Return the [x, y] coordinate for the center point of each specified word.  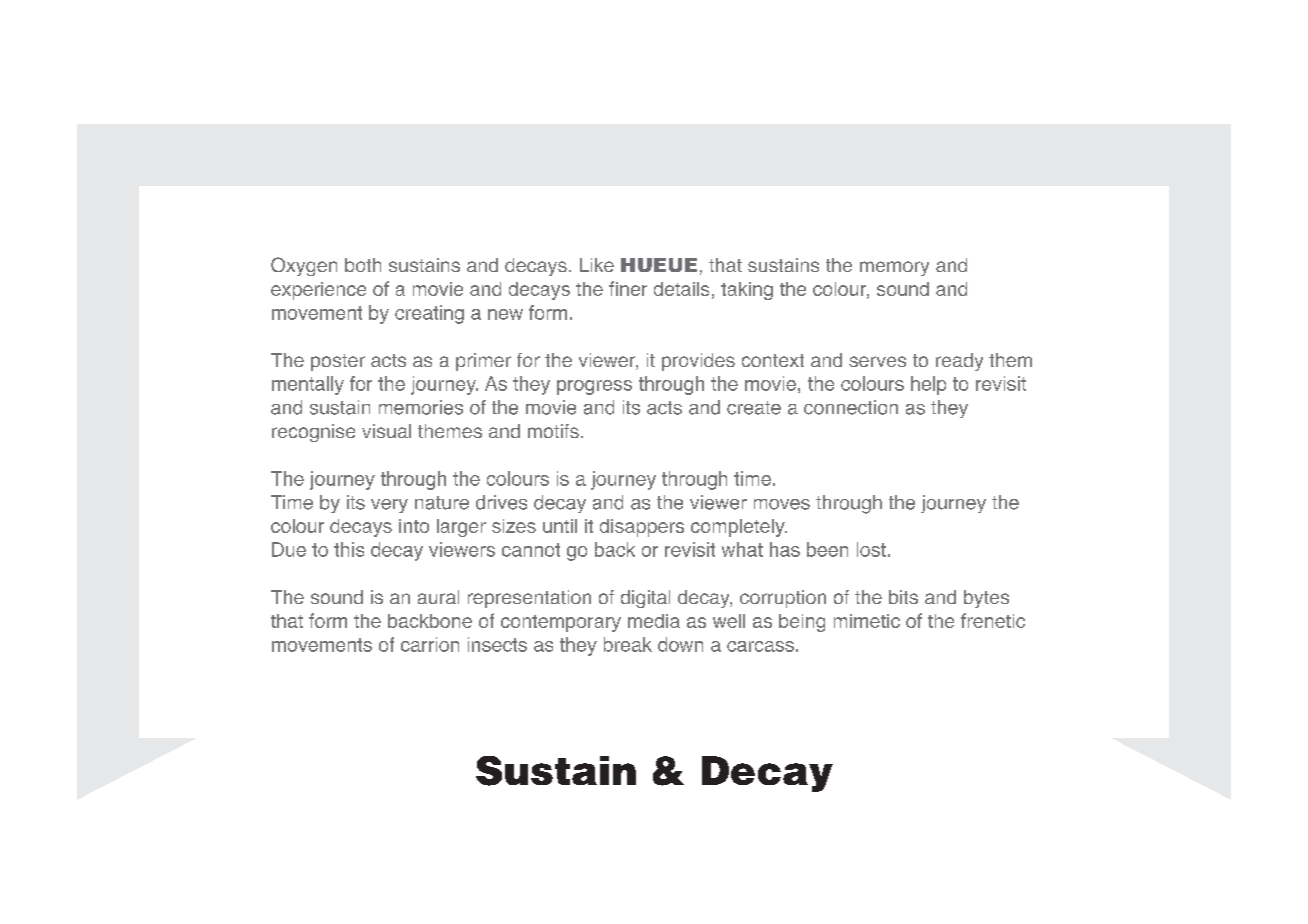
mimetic [867, 621]
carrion [430, 644]
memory [894, 268]
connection [851, 407]
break [628, 644]
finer [628, 288]
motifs [553, 431]
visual [386, 431]
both [363, 265]
